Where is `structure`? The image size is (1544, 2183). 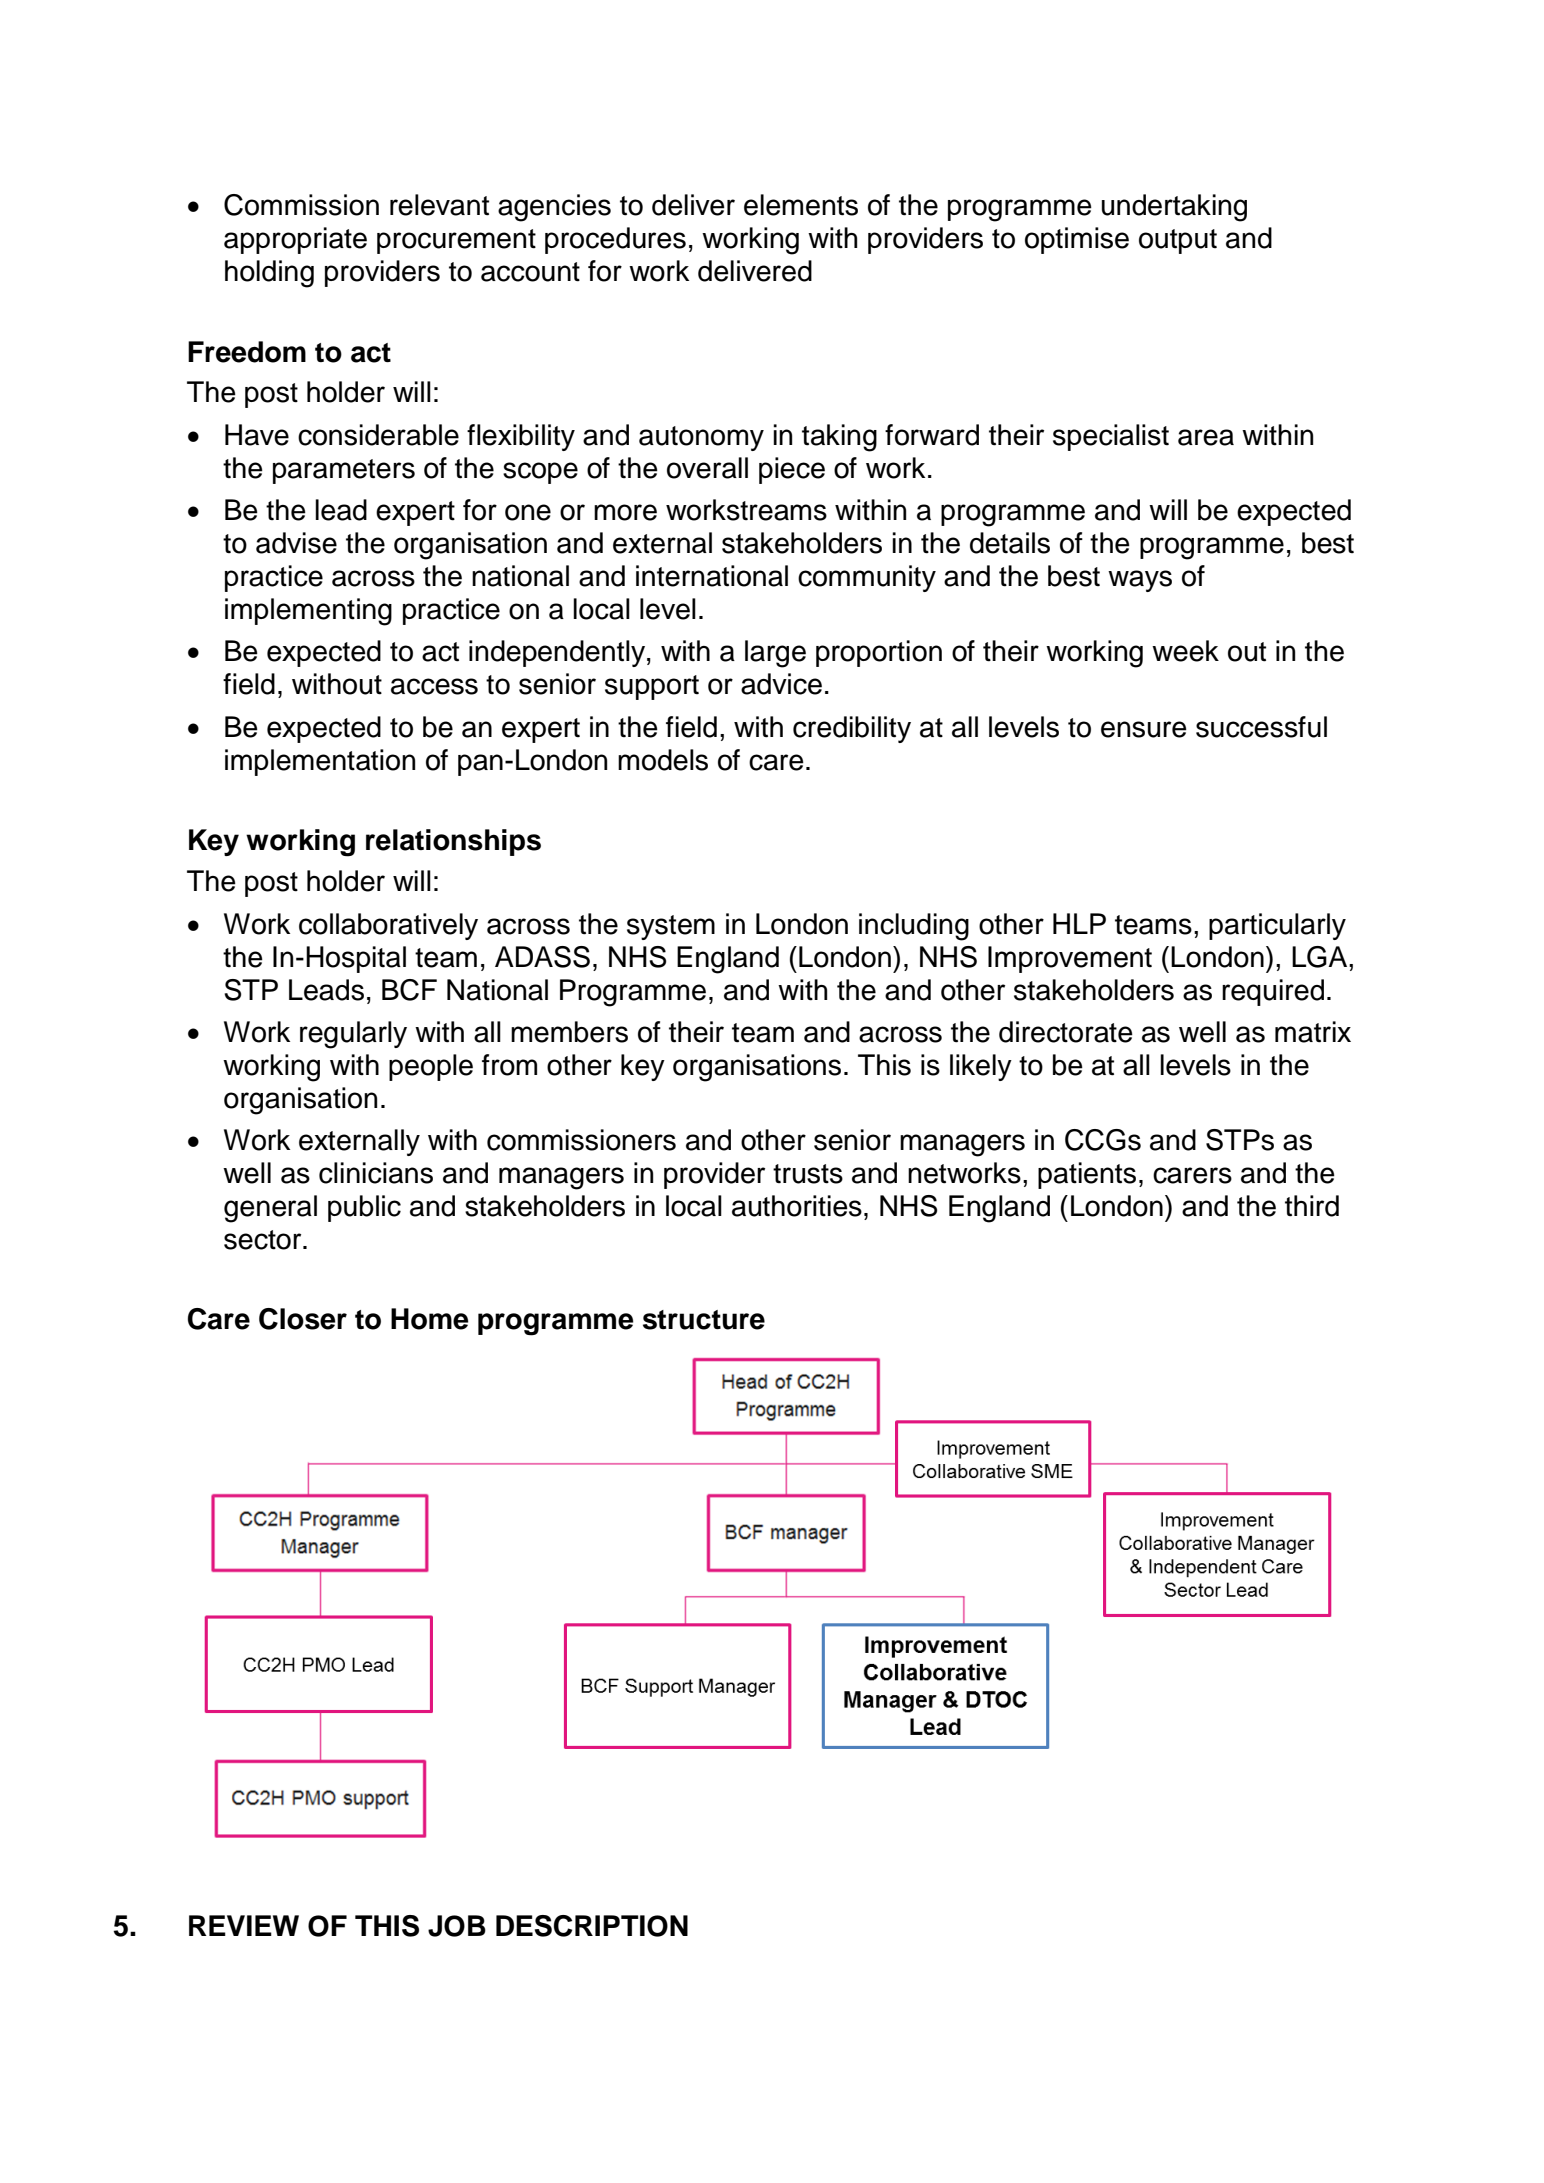
structure is located at coordinates (704, 1320).
